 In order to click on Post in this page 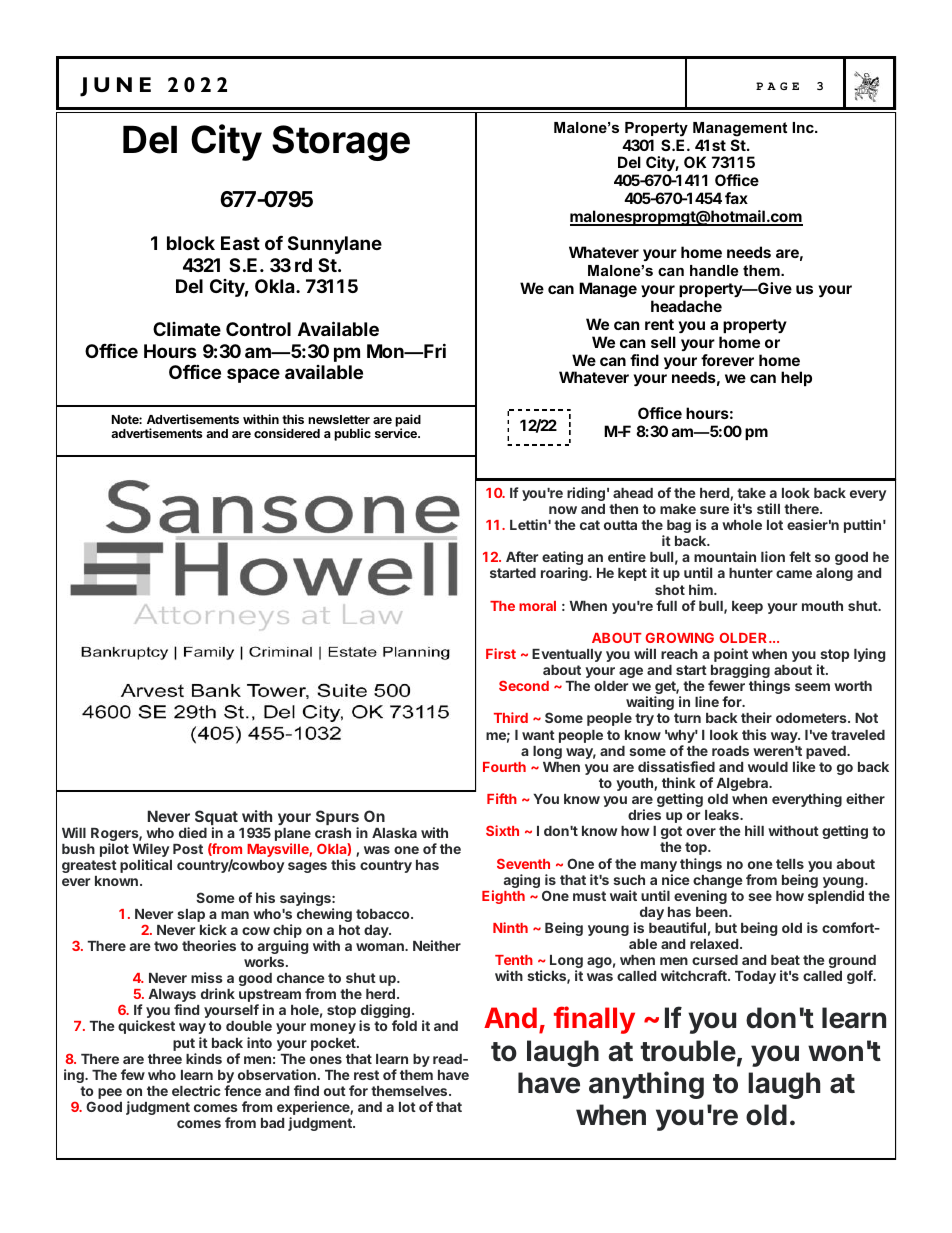, I will do `click(188, 849)`.
